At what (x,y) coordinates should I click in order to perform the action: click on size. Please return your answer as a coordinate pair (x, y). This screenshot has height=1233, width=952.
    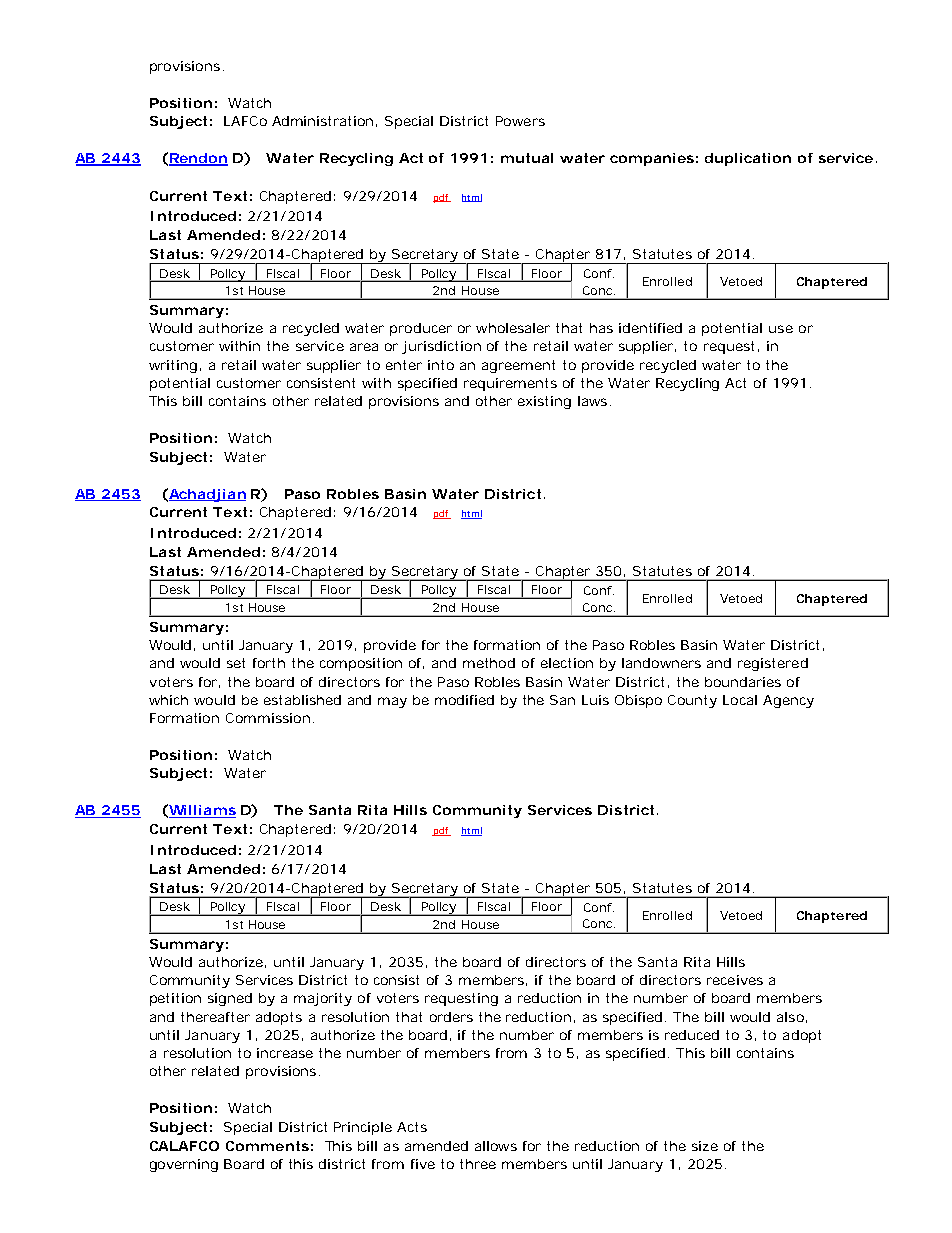
    Looking at the image, I should click on (705, 1146).
